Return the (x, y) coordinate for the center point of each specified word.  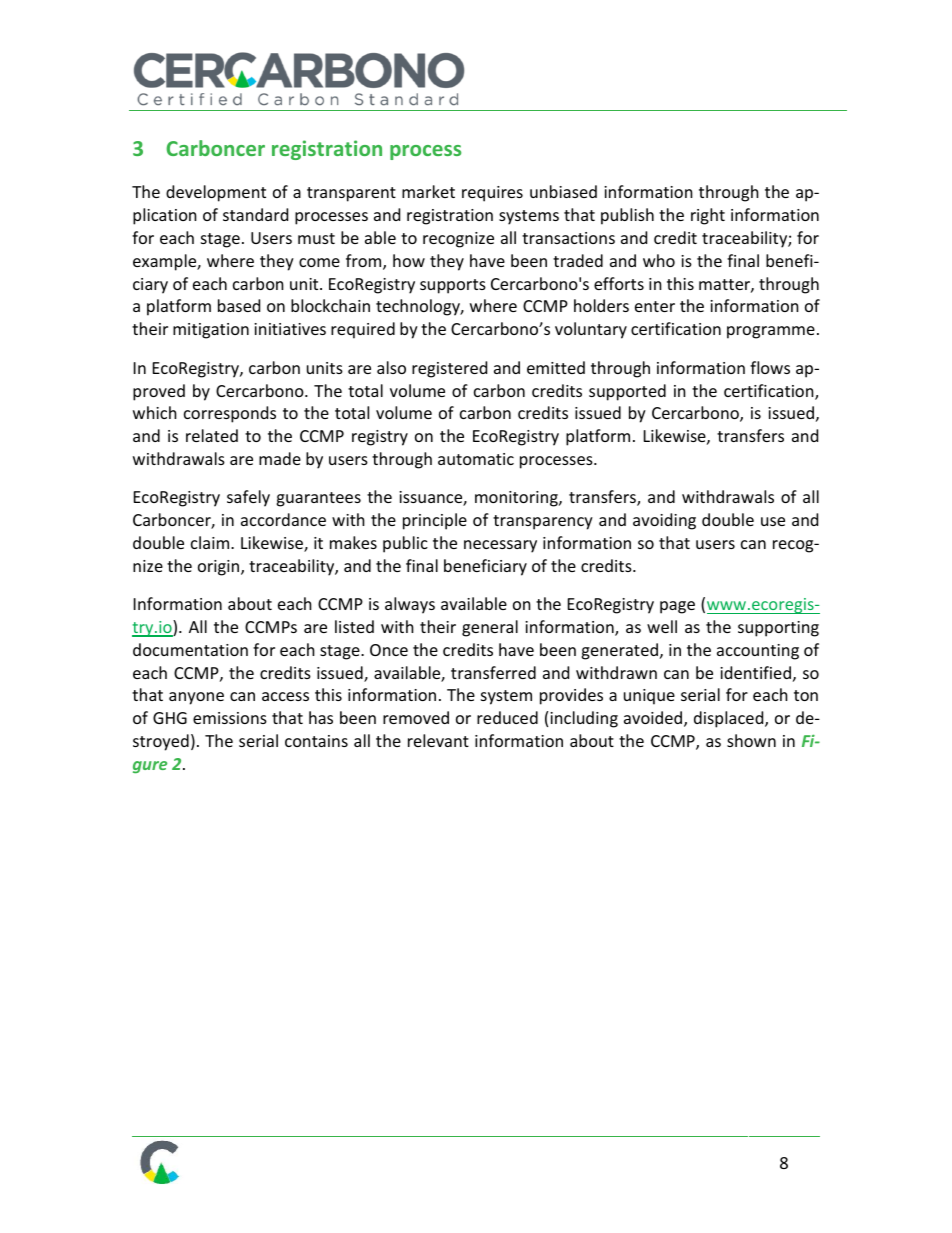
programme (771, 332)
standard (255, 214)
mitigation (211, 331)
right (708, 216)
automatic (476, 459)
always (410, 605)
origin (220, 568)
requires (492, 194)
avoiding (664, 521)
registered (449, 369)
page (677, 607)
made (280, 458)
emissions (230, 718)
